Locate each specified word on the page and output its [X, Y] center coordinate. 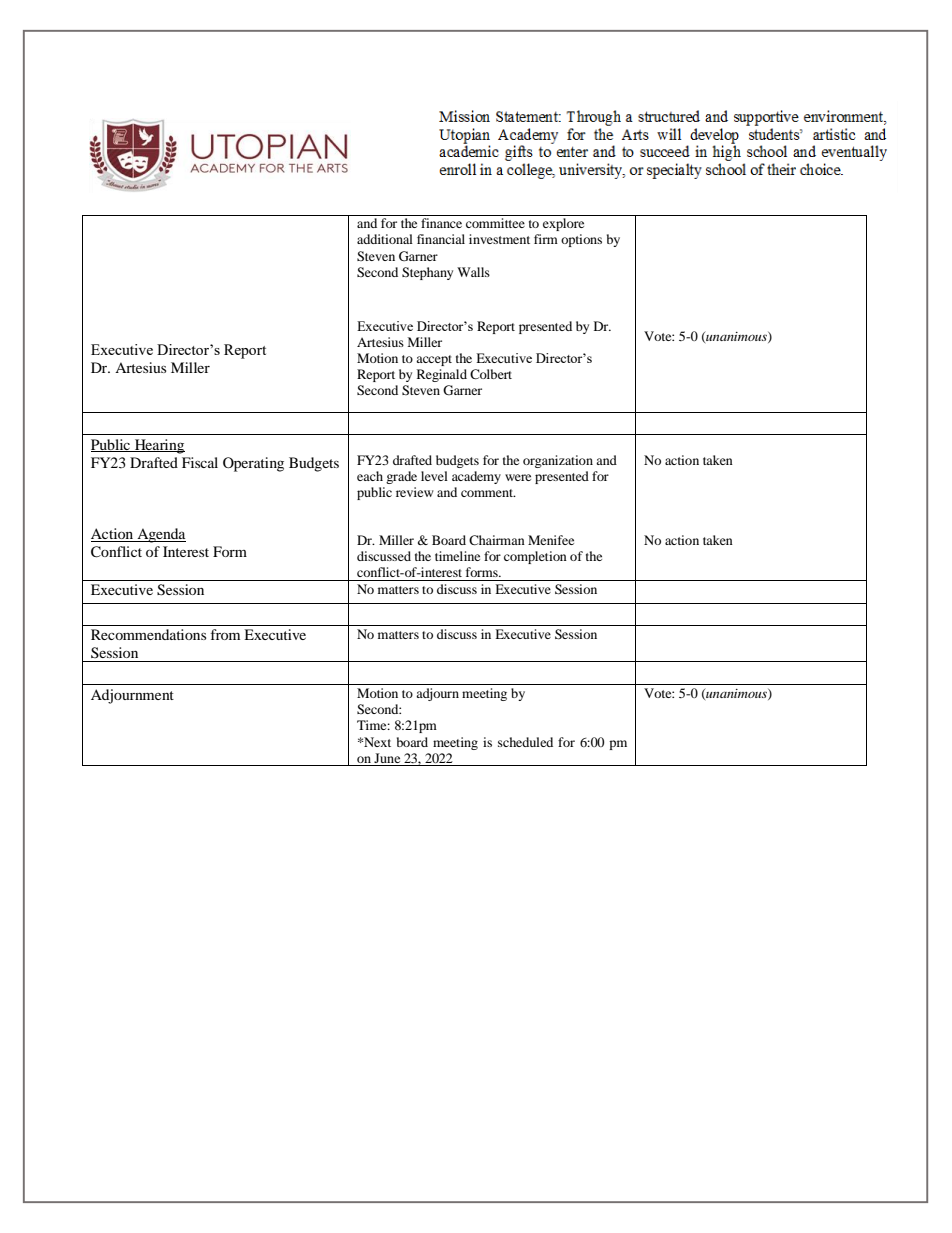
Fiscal [200, 462]
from [225, 634]
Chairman [497, 540]
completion [535, 557]
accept [434, 360]
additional [385, 239]
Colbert [491, 374]
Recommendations [148, 634]
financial [441, 239]
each [370, 476]
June [387, 758]
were [518, 477]
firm [546, 239]
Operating [253, 464]
